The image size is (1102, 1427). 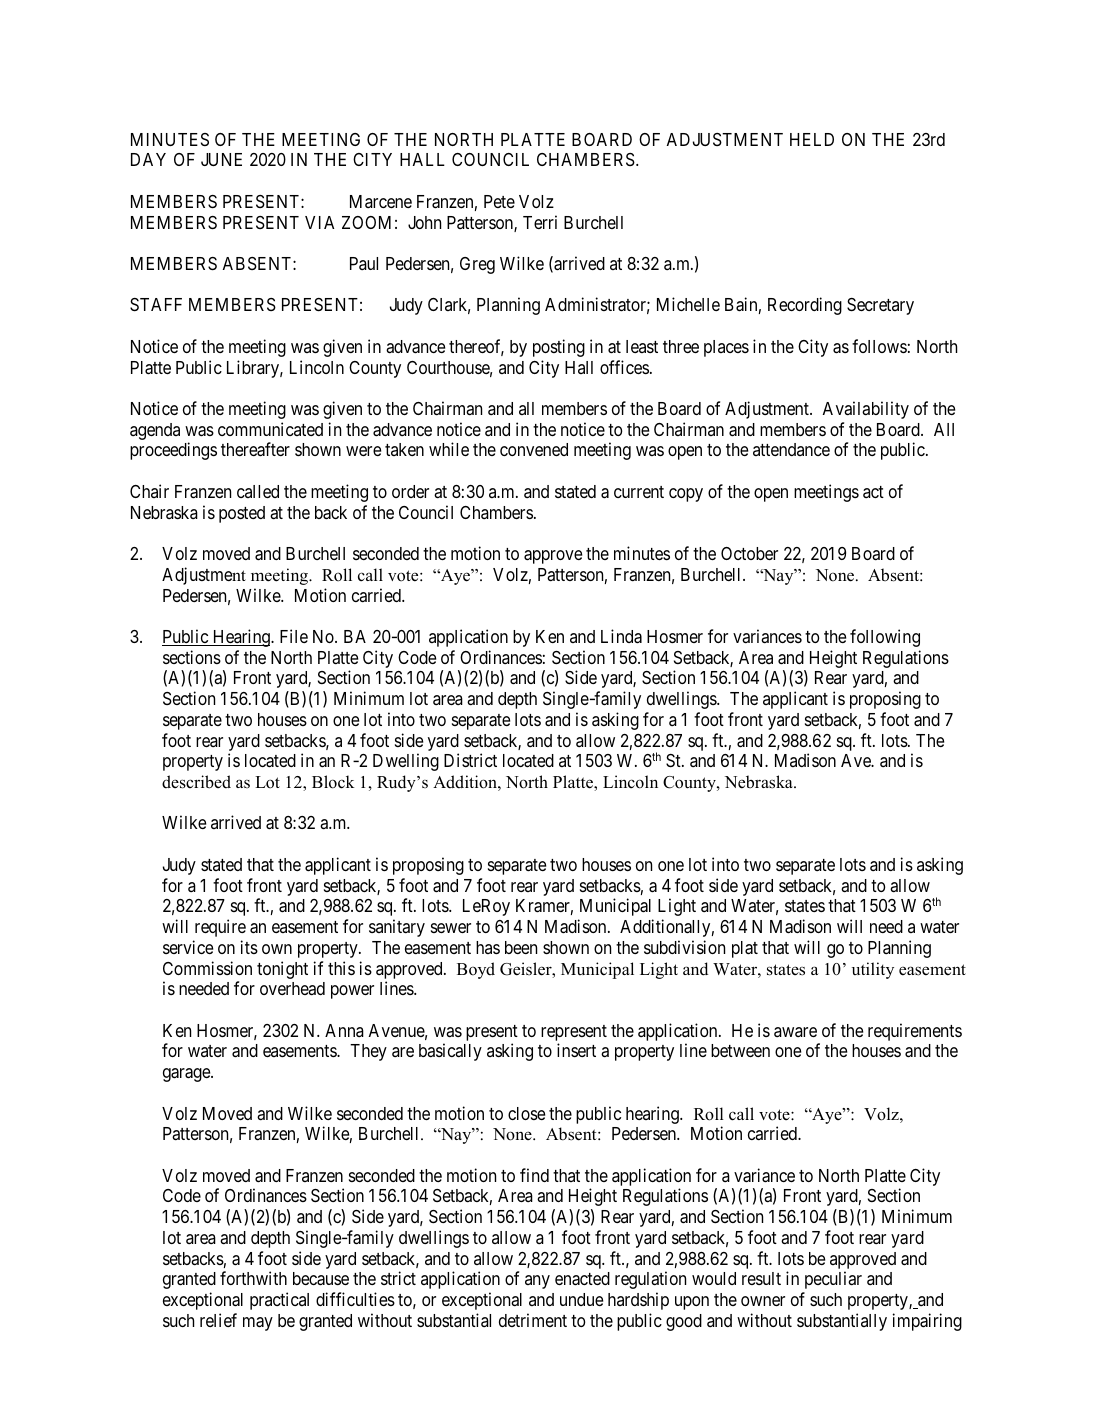 I want to click on peculiar, so click(x=833, y=1280).
